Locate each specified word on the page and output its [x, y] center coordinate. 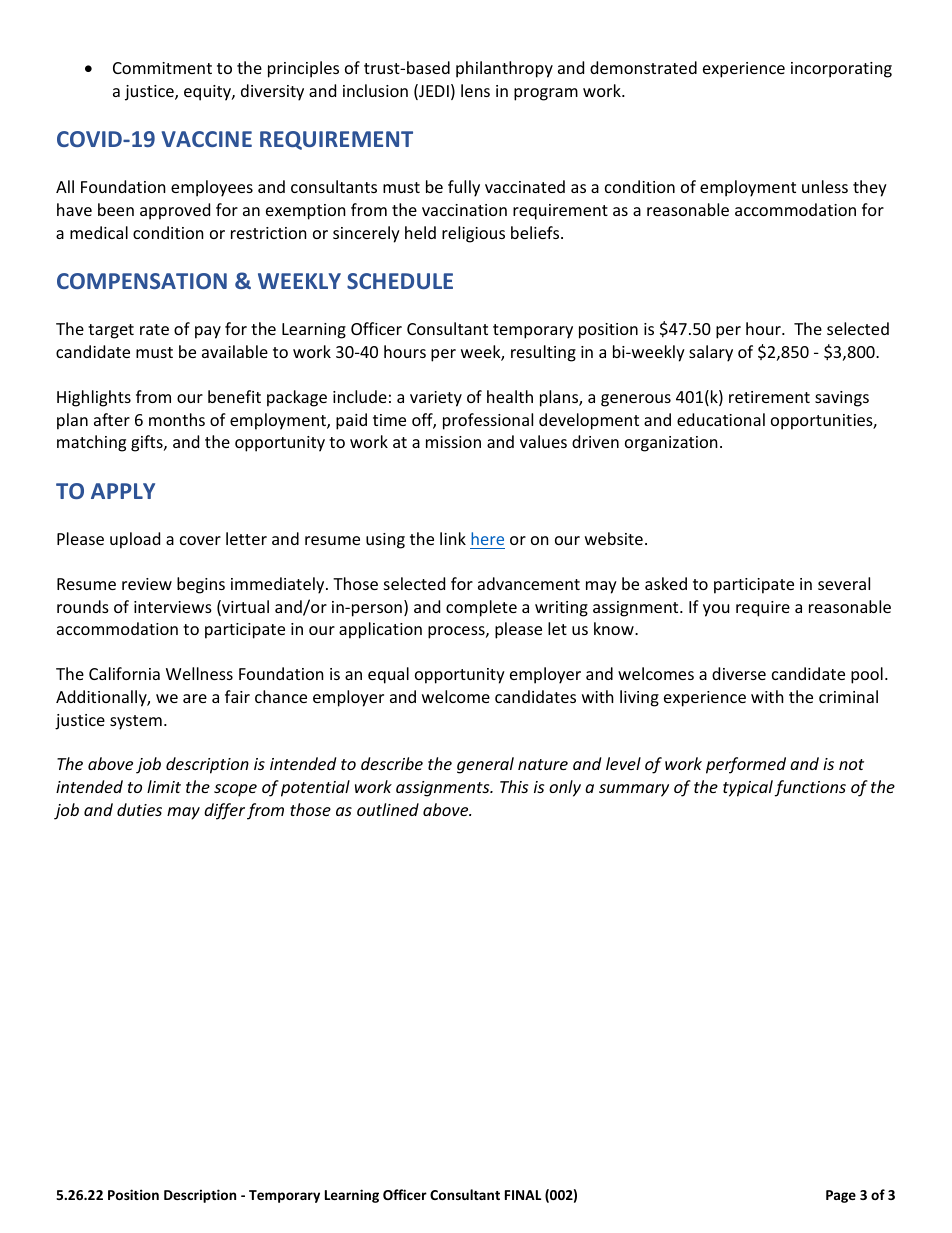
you [716, 610]
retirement [769, 397]
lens [475, 90]
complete [481, 608]
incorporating [841, 70]
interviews [173, 607]
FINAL [523, 1195]
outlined [388, 809]
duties [139, 809]
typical [748, 788]
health [510, 396]
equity [208, 93]
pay [208, 332]
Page [841, 1196]
